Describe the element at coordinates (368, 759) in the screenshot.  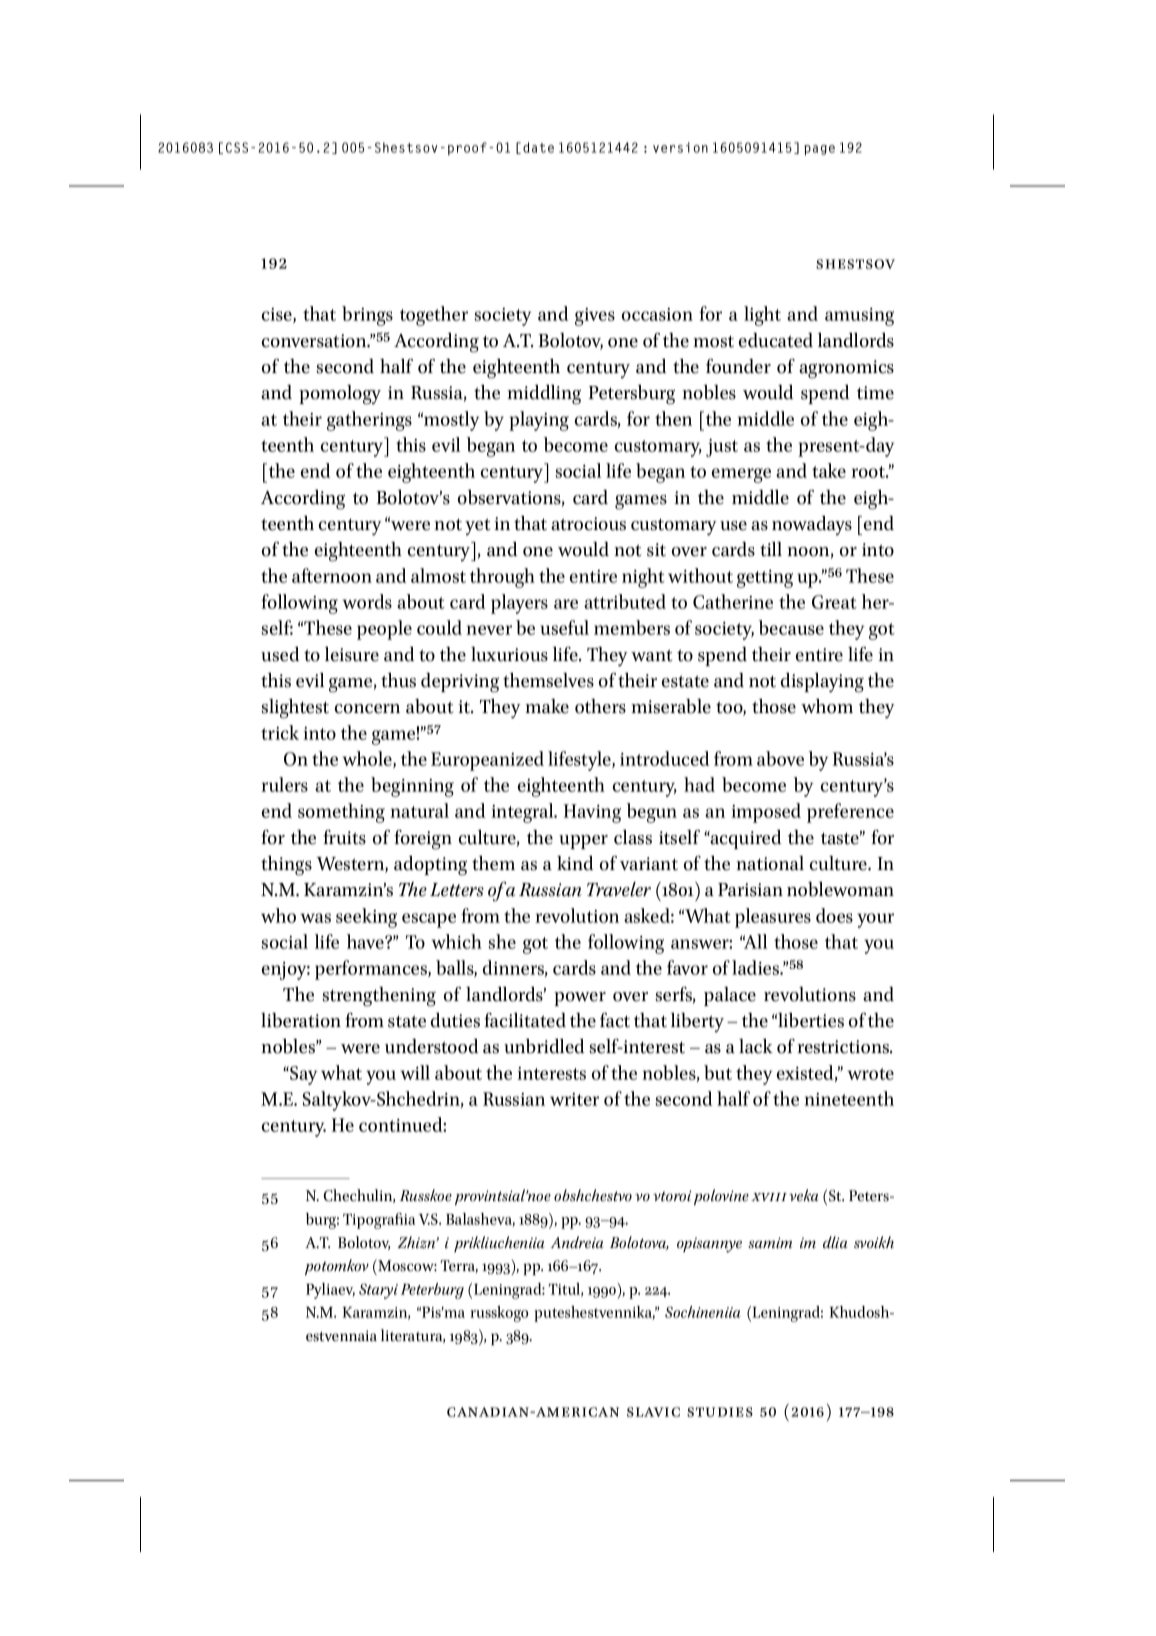
I see `whole` at that location.
